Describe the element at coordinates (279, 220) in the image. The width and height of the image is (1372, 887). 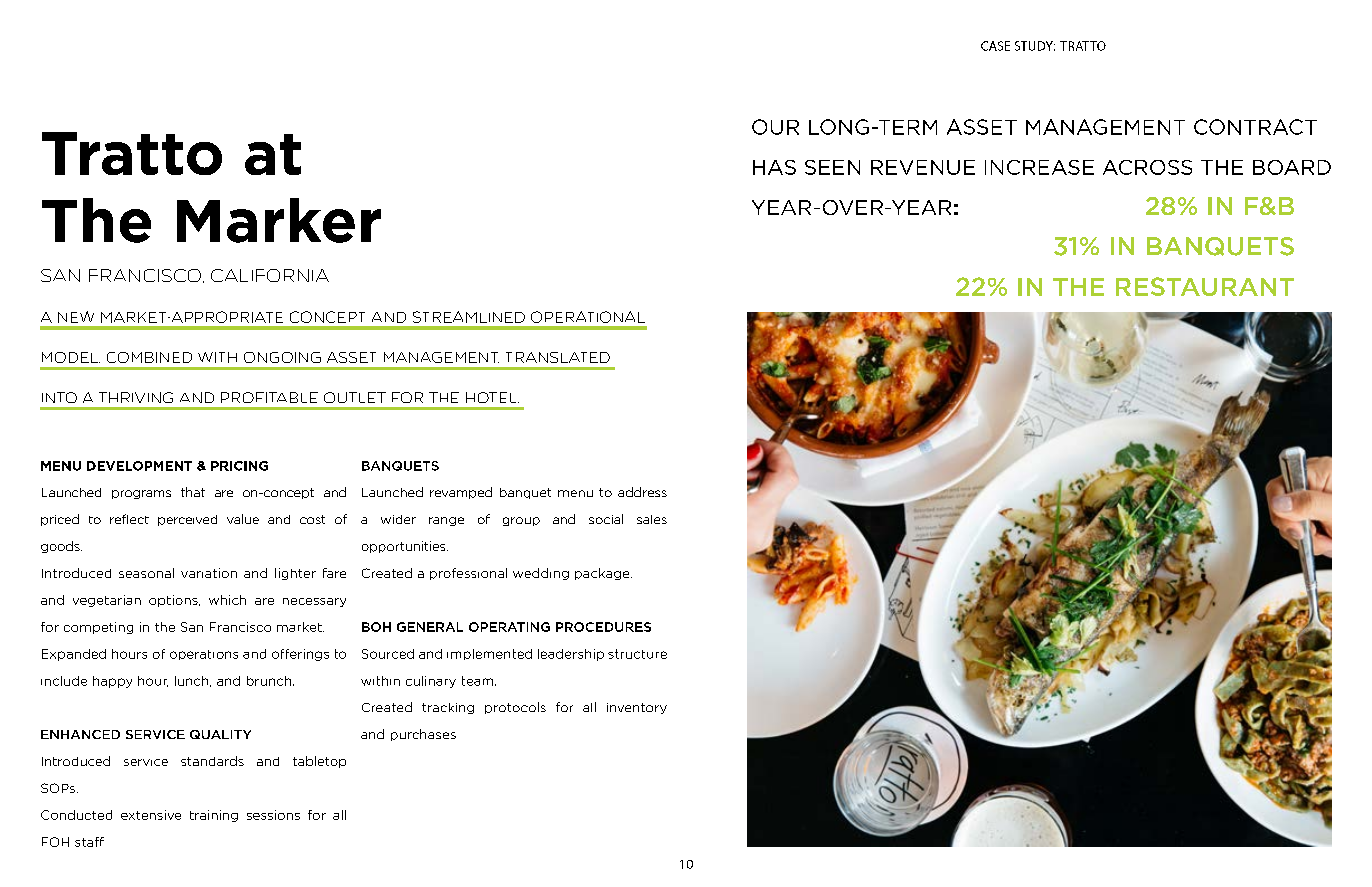
I see `Marker` at that location.
